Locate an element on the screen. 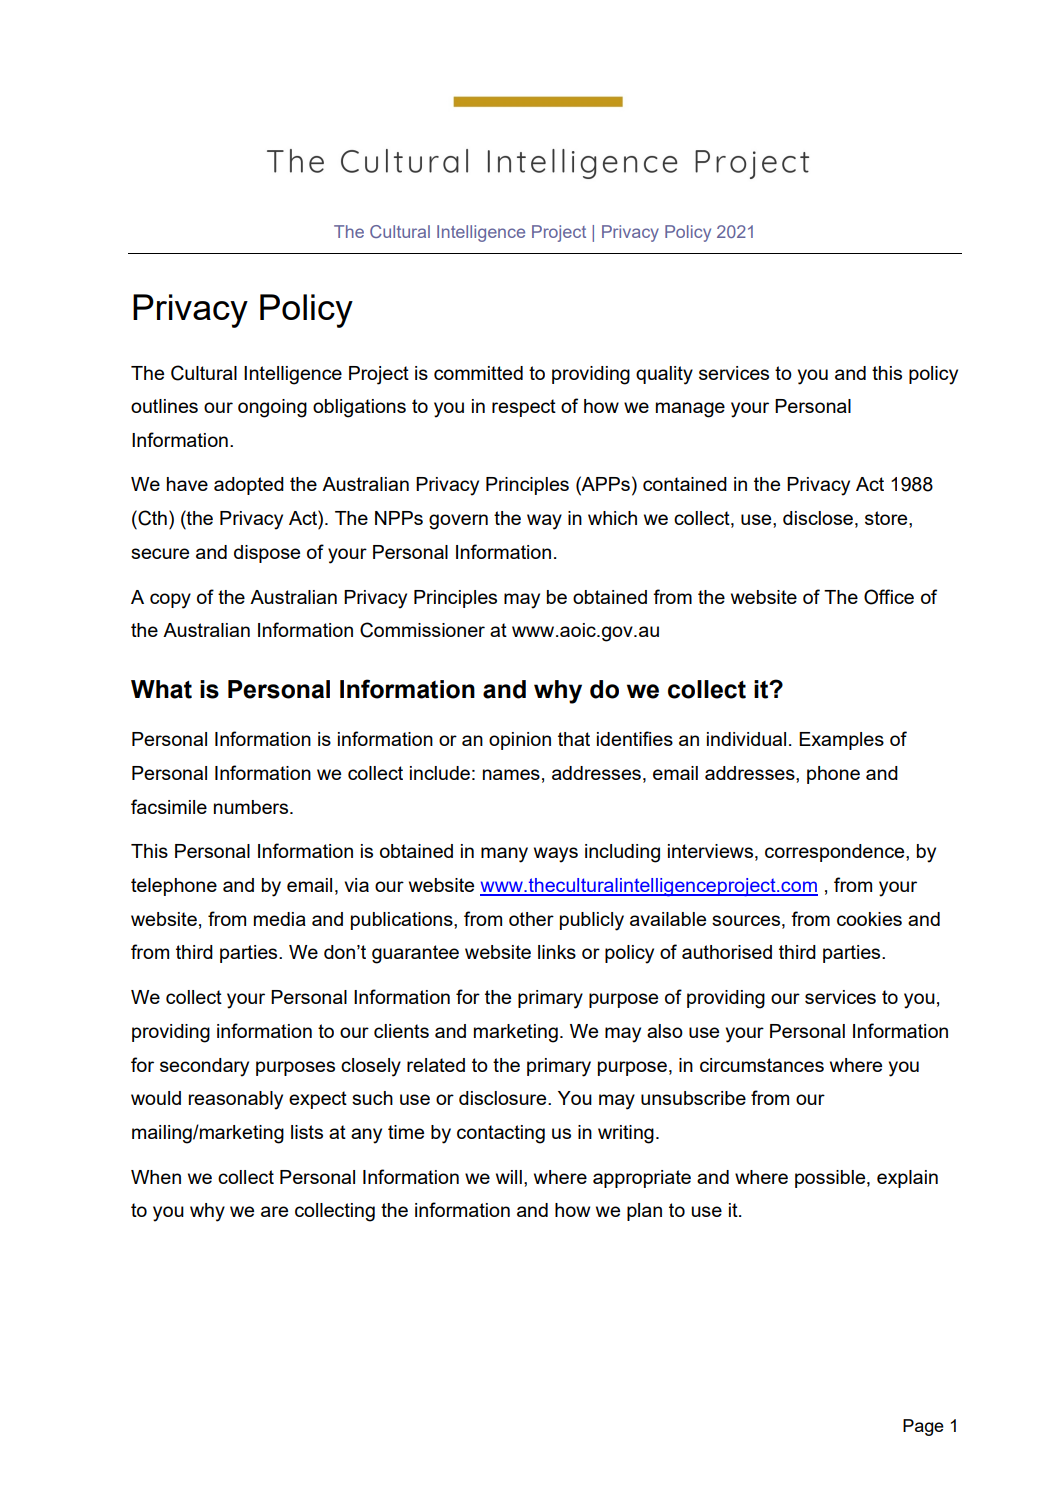  What is located at coordinates (161, 689).
